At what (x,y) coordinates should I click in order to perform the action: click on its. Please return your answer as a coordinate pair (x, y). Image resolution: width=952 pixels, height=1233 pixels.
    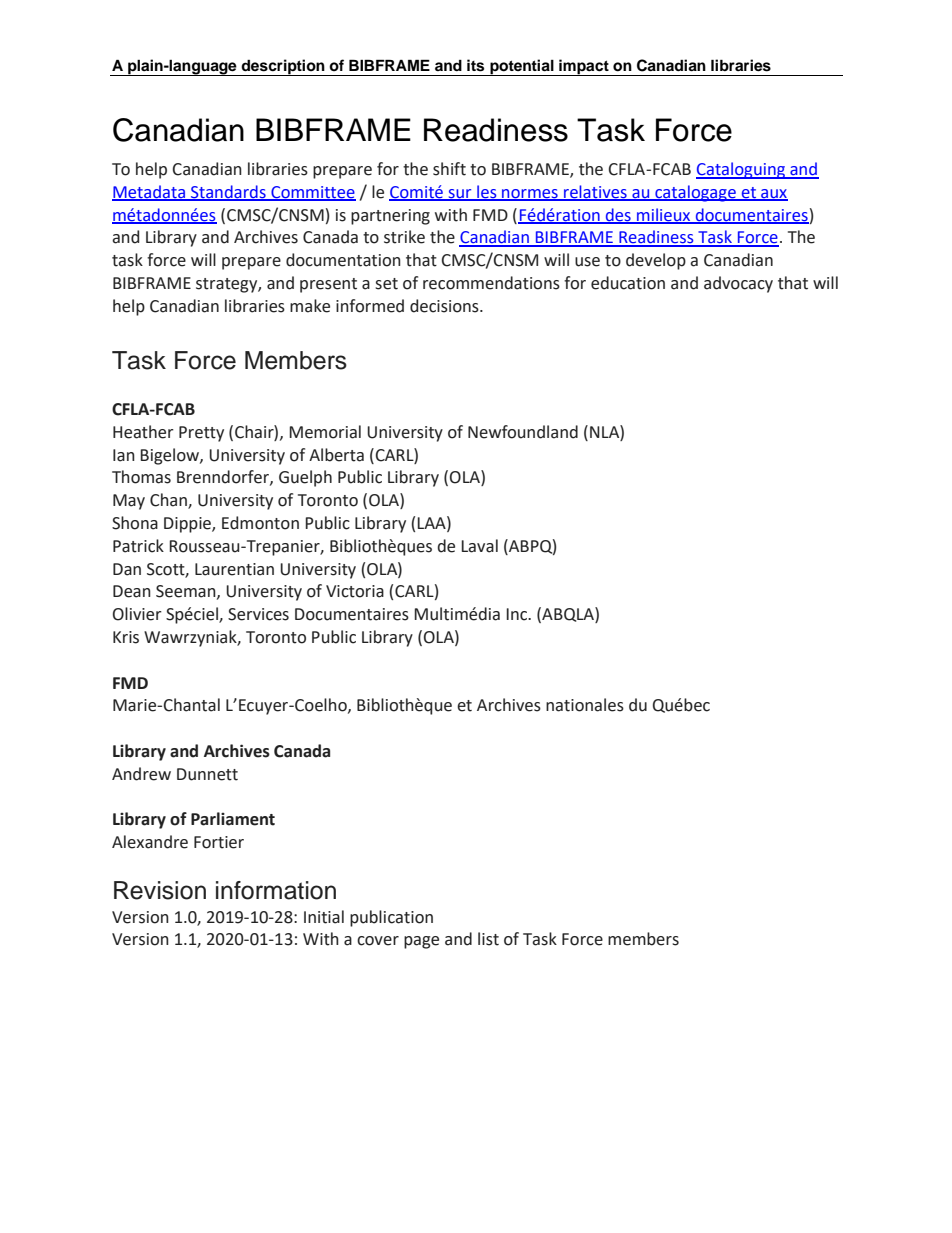
    Looking at the image, I should click on (475, 65).
